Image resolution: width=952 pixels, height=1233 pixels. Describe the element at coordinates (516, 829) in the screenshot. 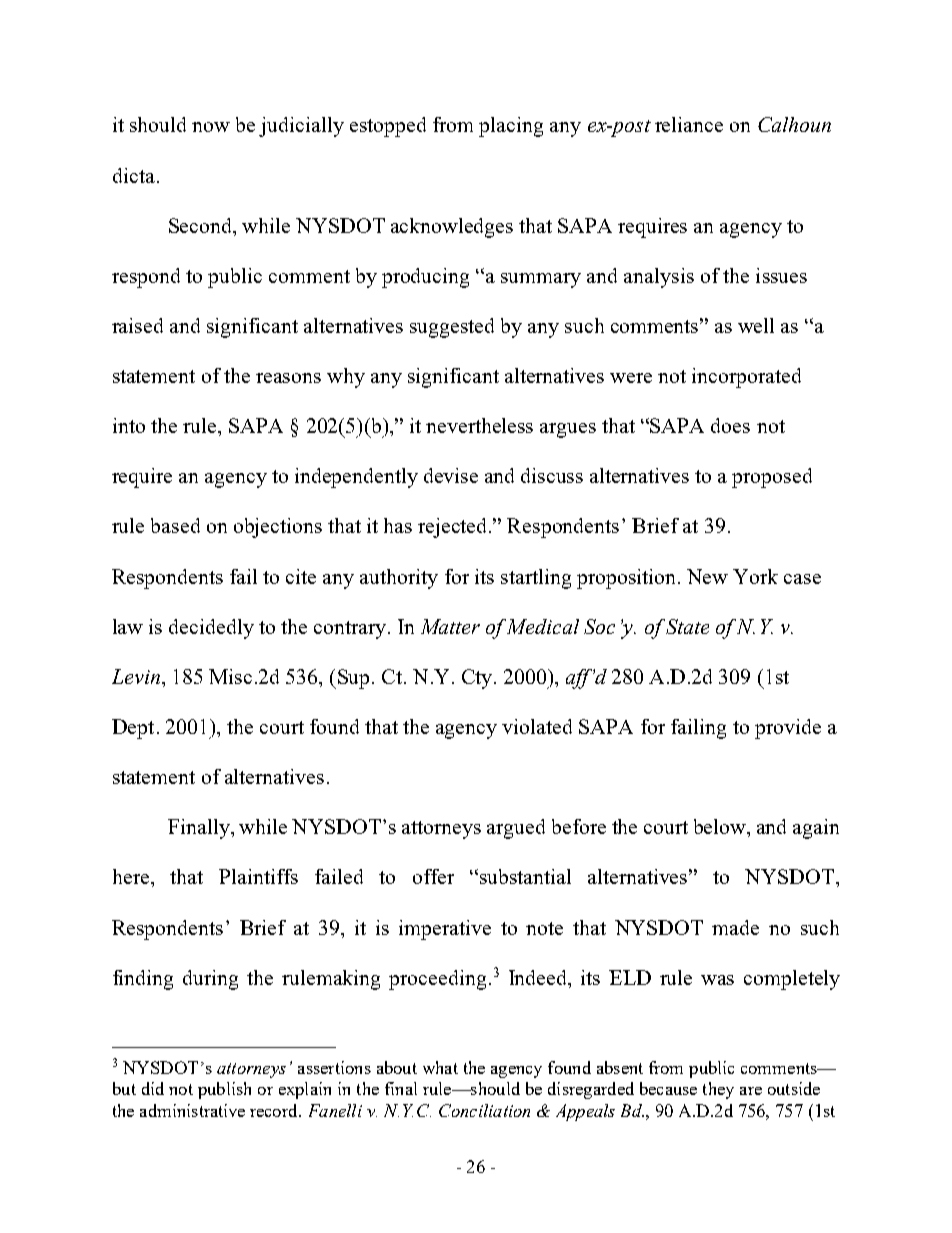

I see `argued` at that location.
